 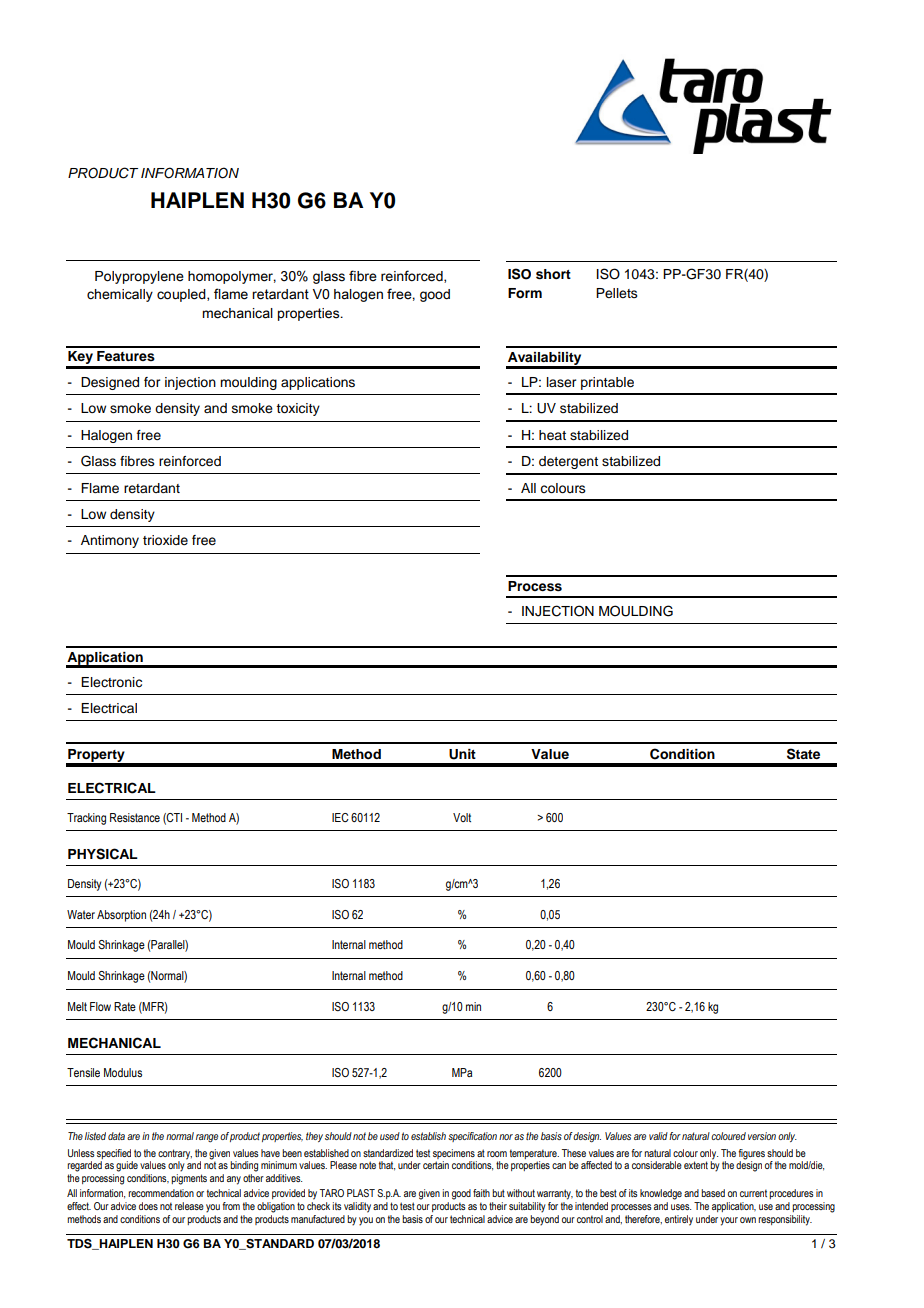 I want to click on State, so click(x=803, y=754).
